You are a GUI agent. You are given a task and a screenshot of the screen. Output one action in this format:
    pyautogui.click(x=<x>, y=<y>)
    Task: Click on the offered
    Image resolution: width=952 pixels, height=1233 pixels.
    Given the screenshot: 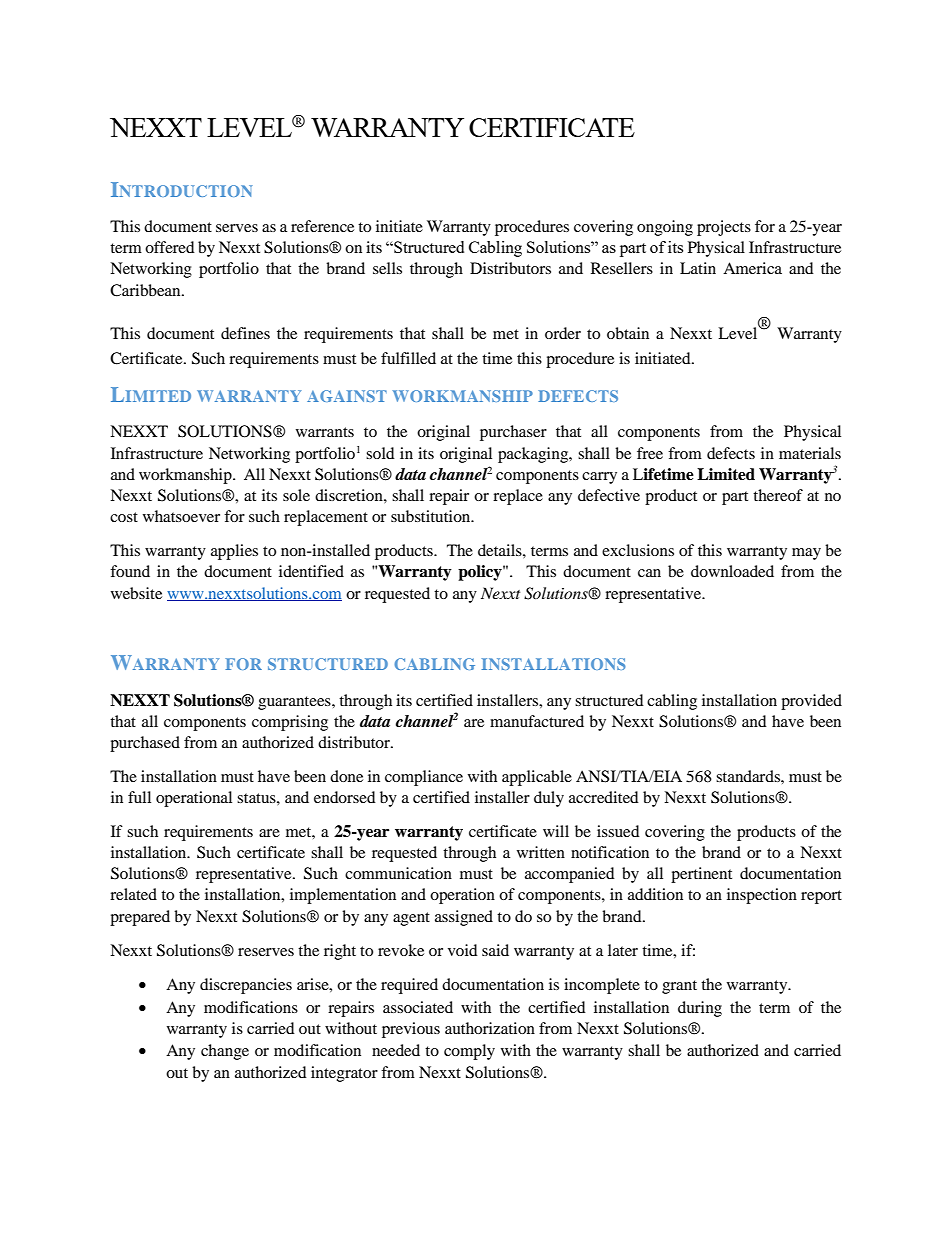 What is the action you would take?
    pyautogui.click(x=170, y=247)
